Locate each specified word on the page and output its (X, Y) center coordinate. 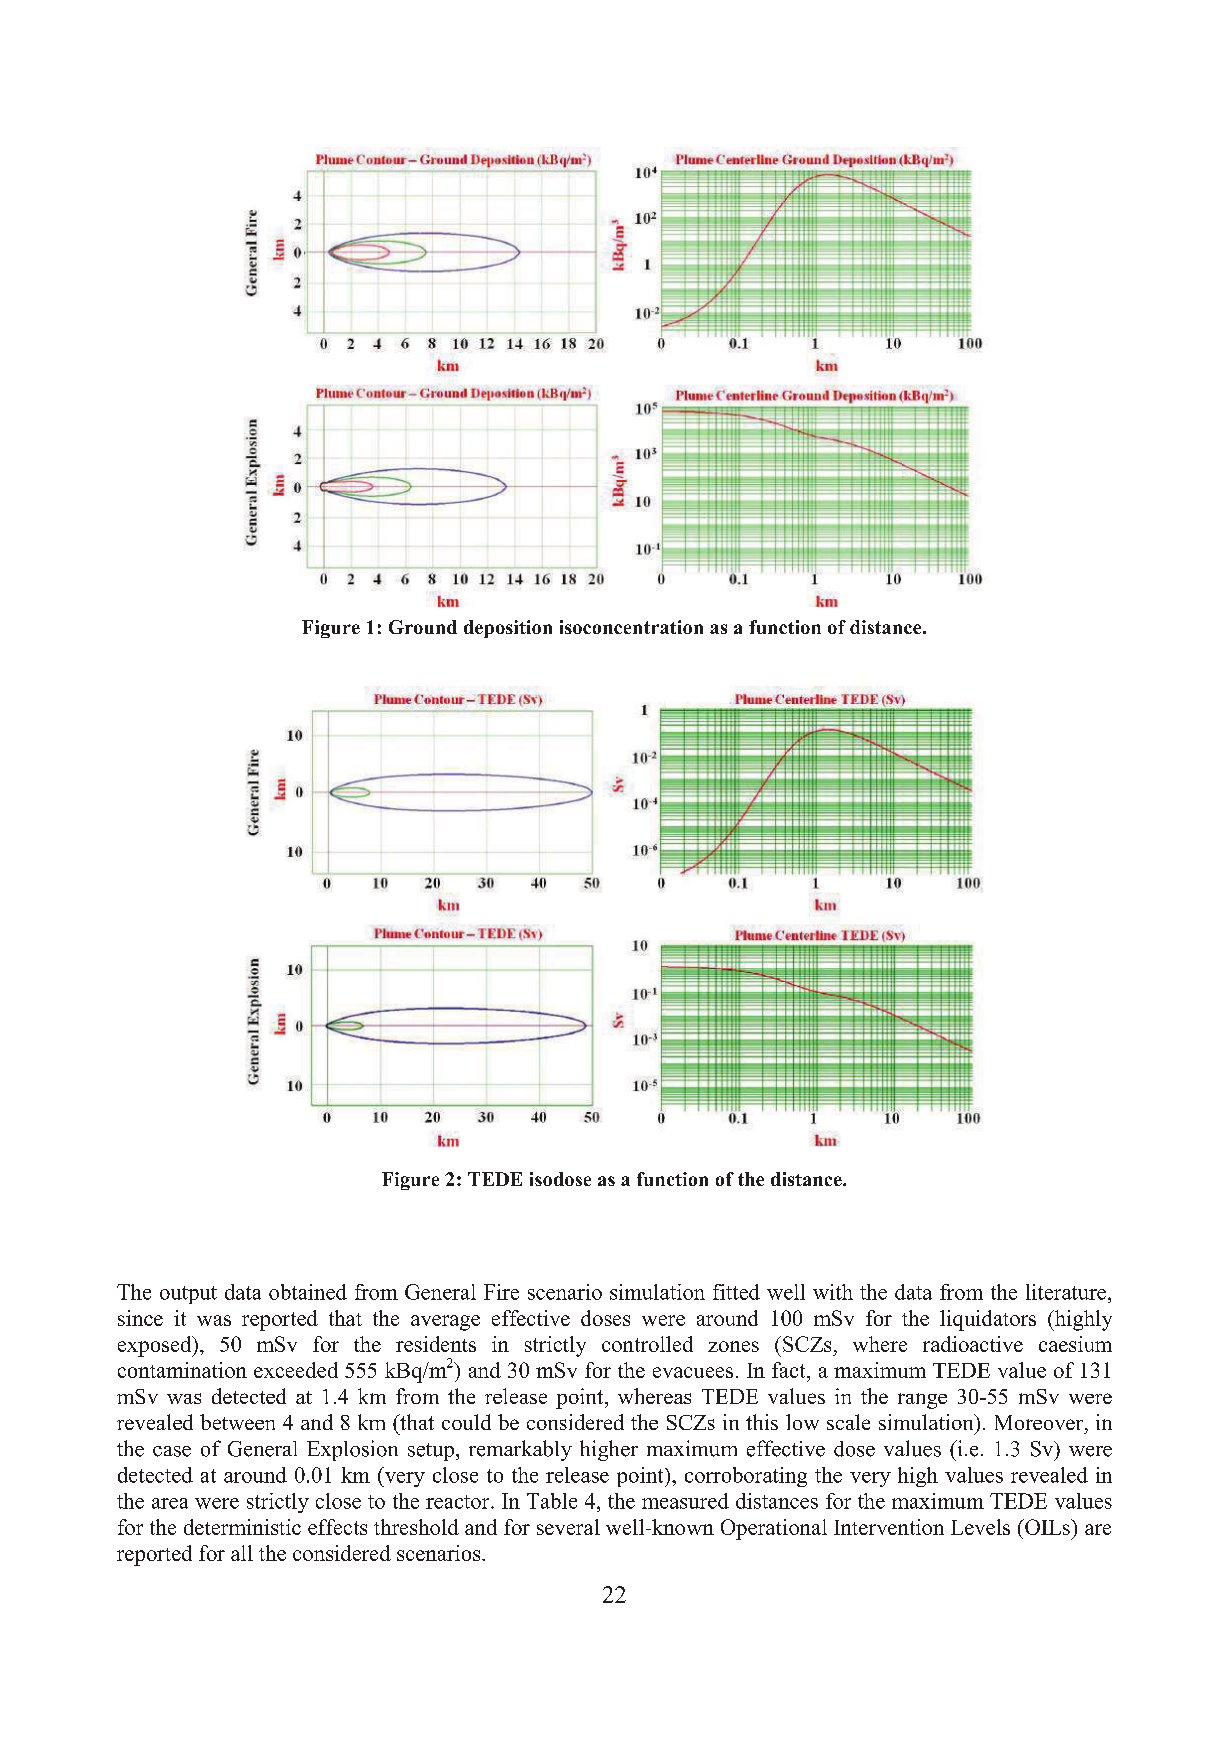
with (833, 1292)
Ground (423, 627)
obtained (308, 1292)
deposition (508, 629)
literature (1067, 1292)
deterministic (242, 1527)
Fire (501, 1292)
